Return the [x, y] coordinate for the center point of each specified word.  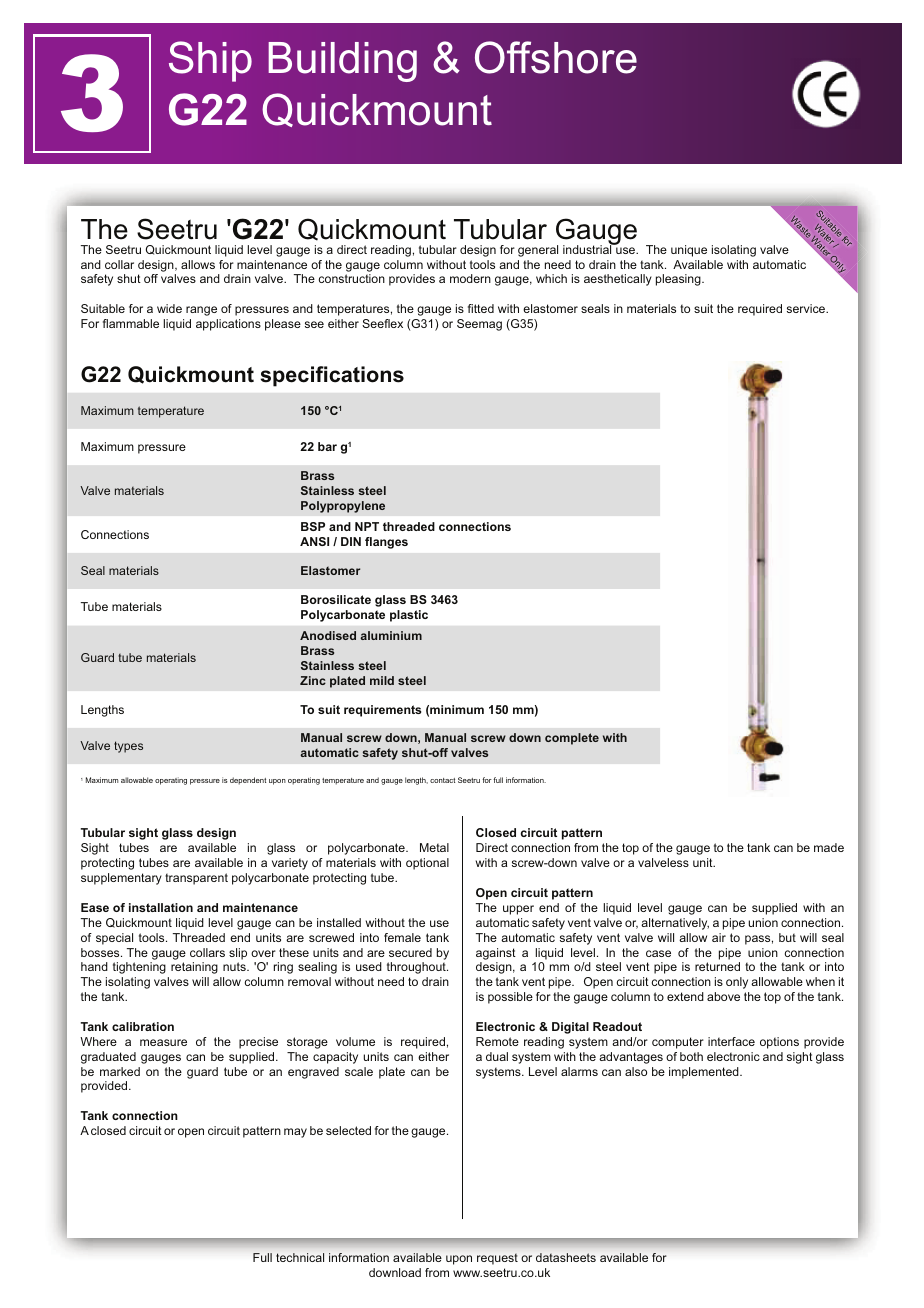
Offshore [556, 57]
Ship [210, 61]
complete [572, 739]
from [437, 1272]
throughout [417, 968]
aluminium [391, 635]
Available [698, 264]
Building [342, 62]
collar [119, 264]
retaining [194, 968]
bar [327, 446]
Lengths [102, 711]
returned [717, 966]
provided [105, 1087]
